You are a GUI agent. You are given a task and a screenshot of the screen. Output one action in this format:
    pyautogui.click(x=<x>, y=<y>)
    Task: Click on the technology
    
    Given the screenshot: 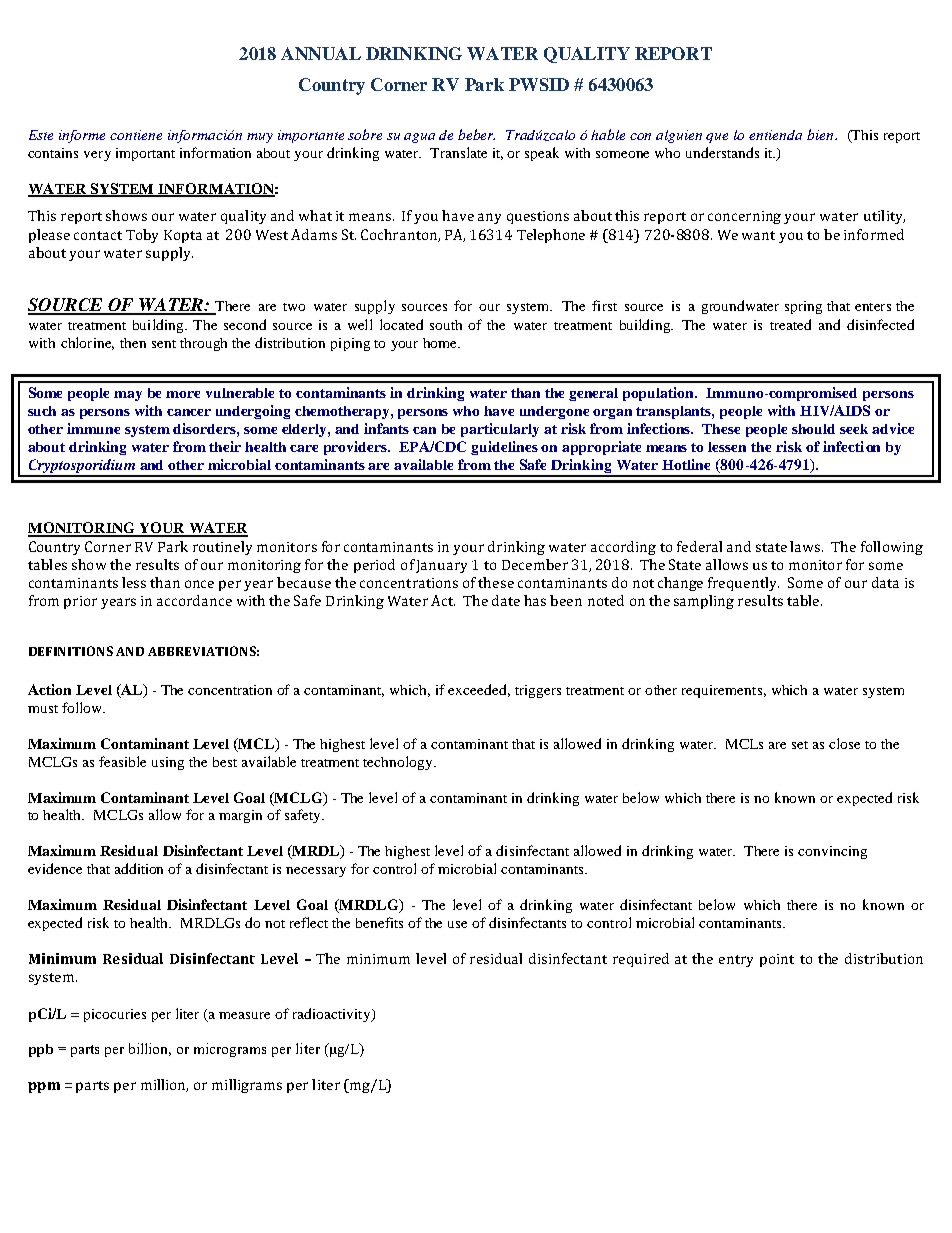 What is the action you would take?
    pyautogui.click(x=399, y=763)
